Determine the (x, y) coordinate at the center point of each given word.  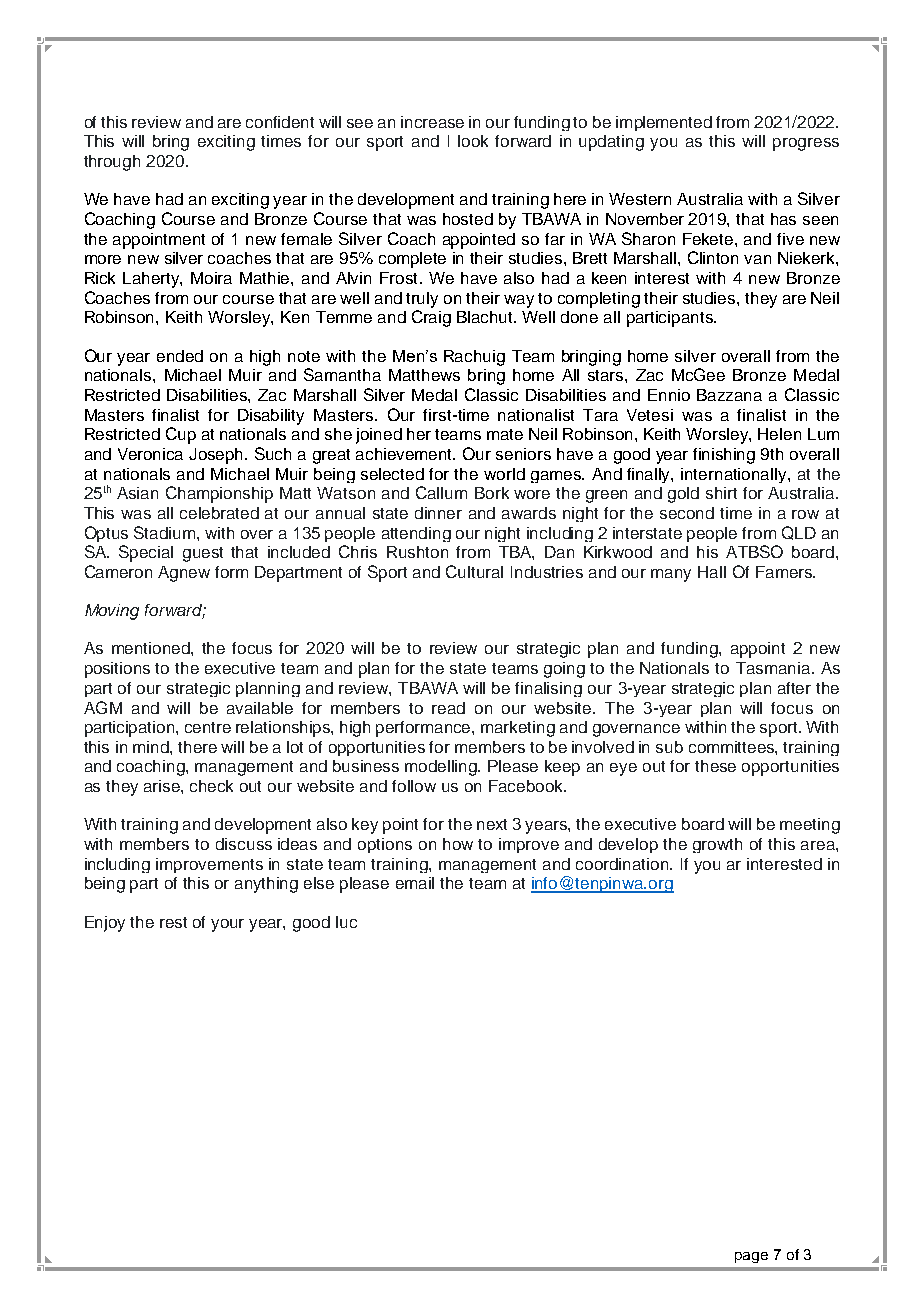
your (227, 925)
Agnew (184, 574)
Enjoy (105, 924)
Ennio (669, 395)
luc (346, 922)
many (671, 575)
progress (806, 144)
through (112, 163)
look (473, 141)
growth (717, 845)
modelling (442, 768)
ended (180, 356)
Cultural (474, 571)
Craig (431, 318)
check (211, 786)
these (715, 766)
